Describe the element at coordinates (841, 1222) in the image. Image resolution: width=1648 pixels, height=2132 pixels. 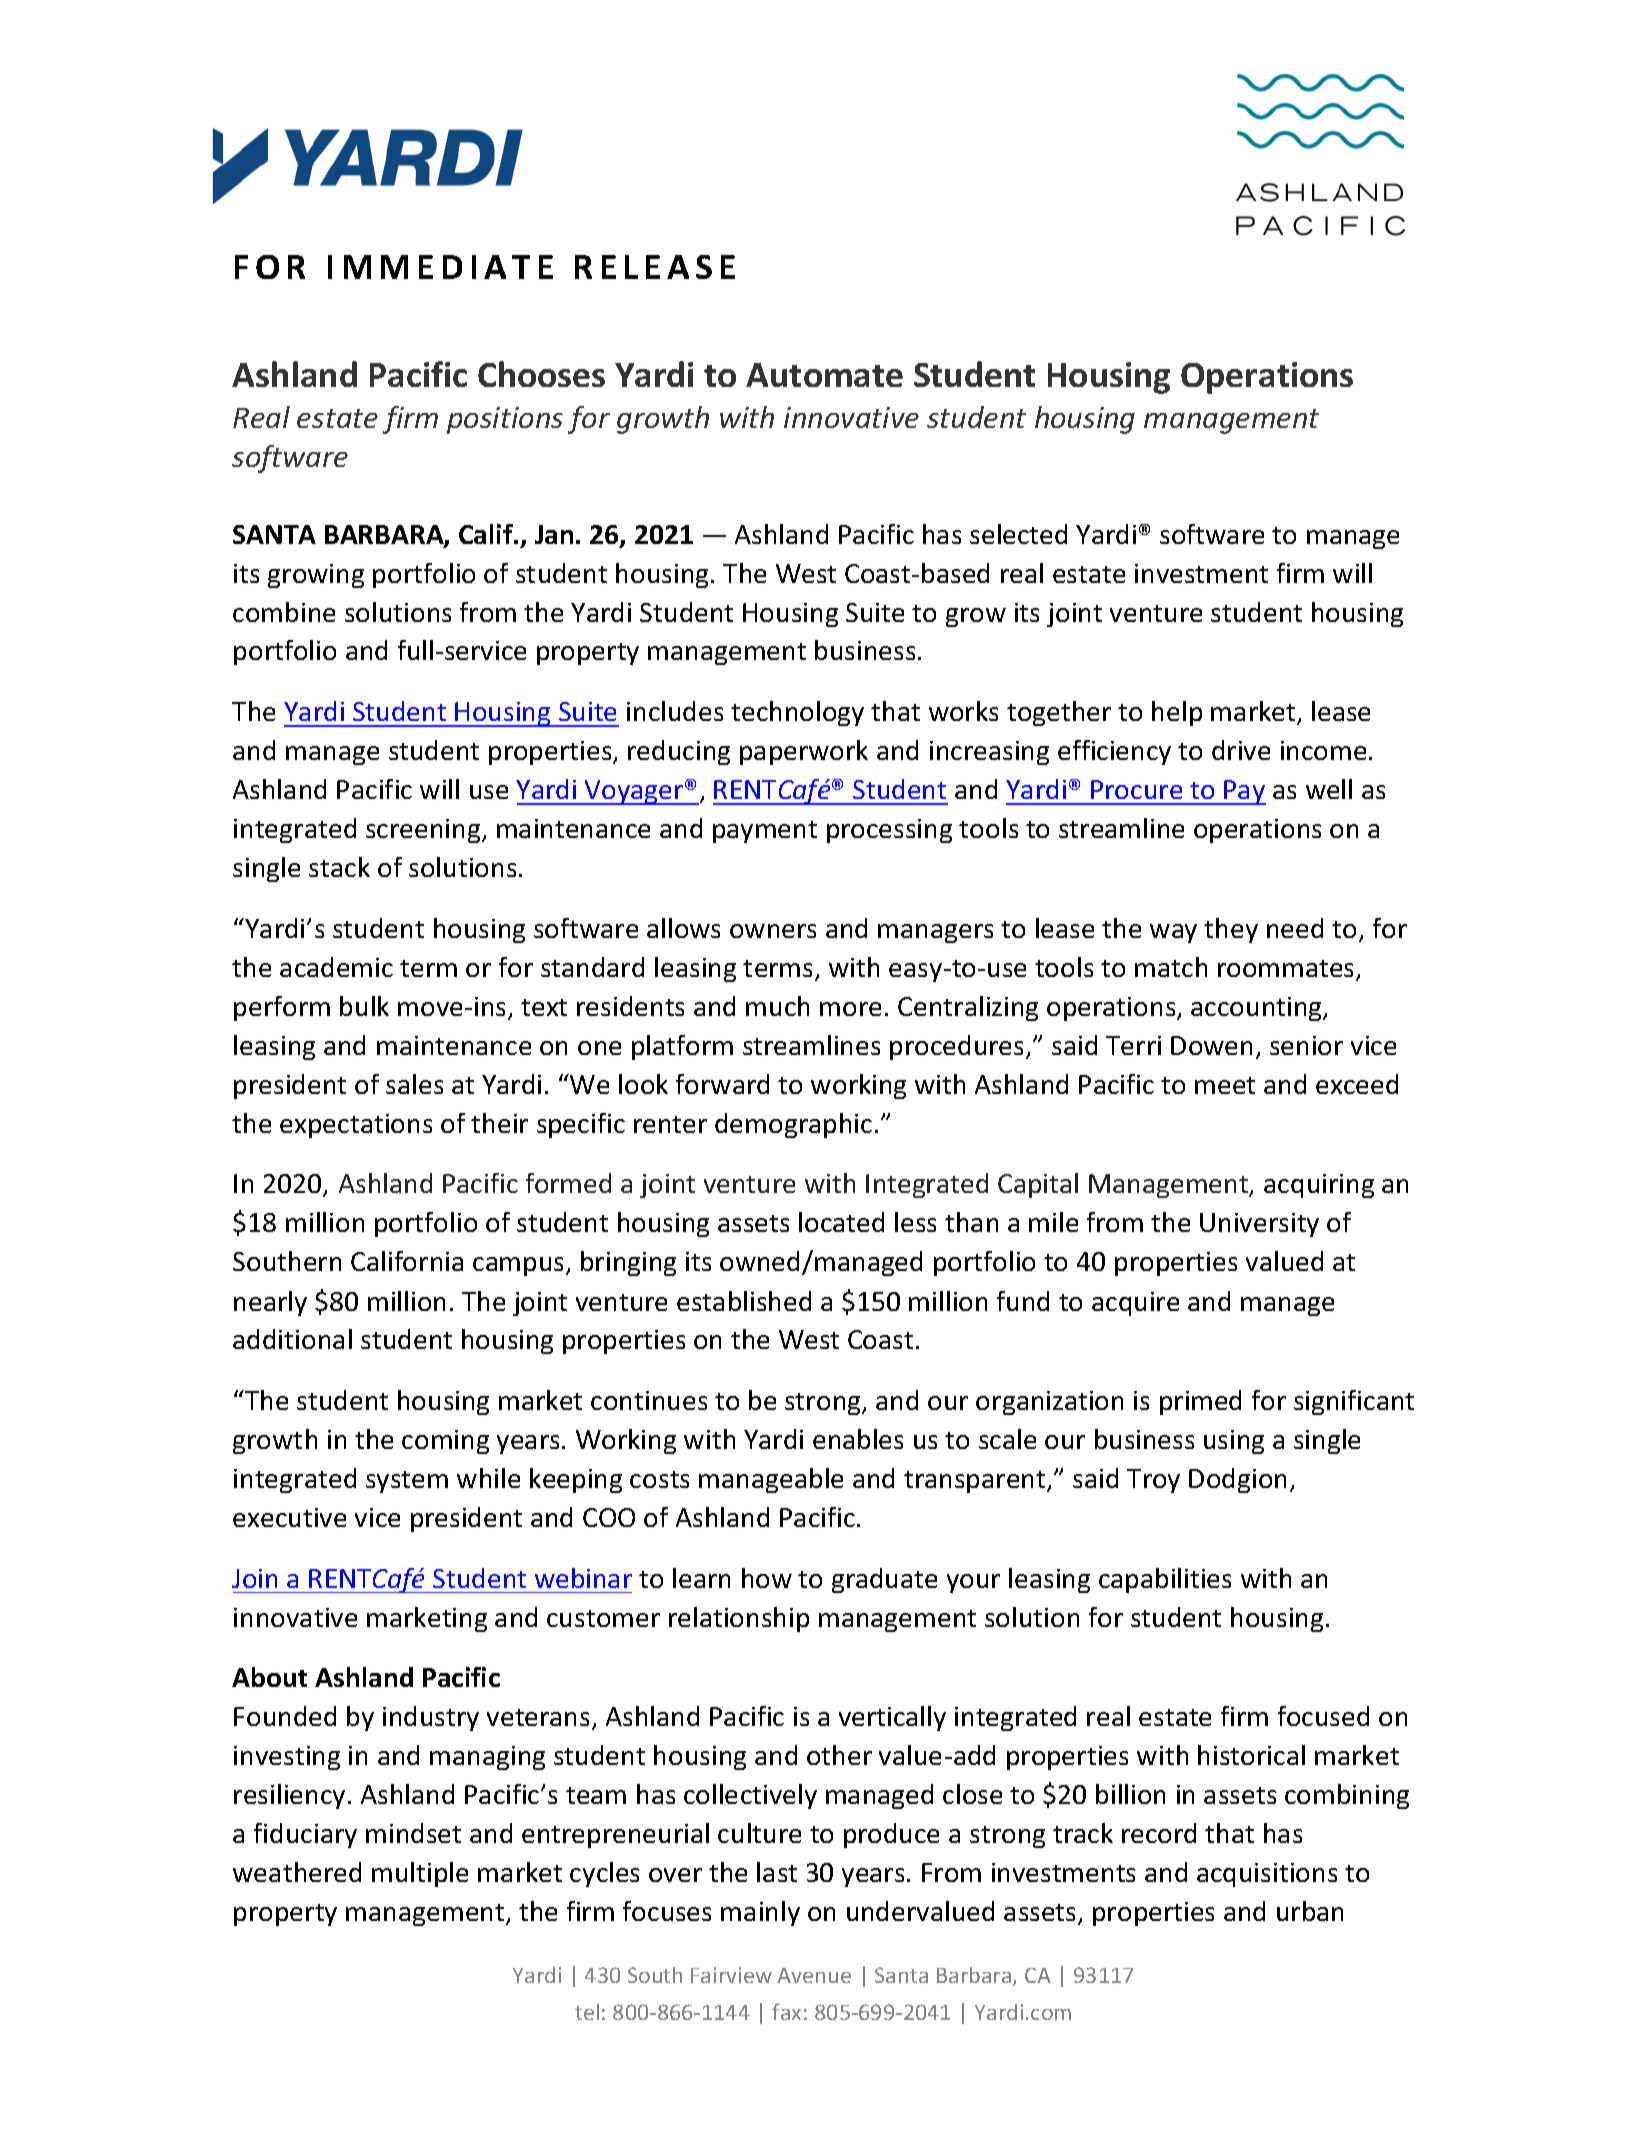
I see `located` at that location.
